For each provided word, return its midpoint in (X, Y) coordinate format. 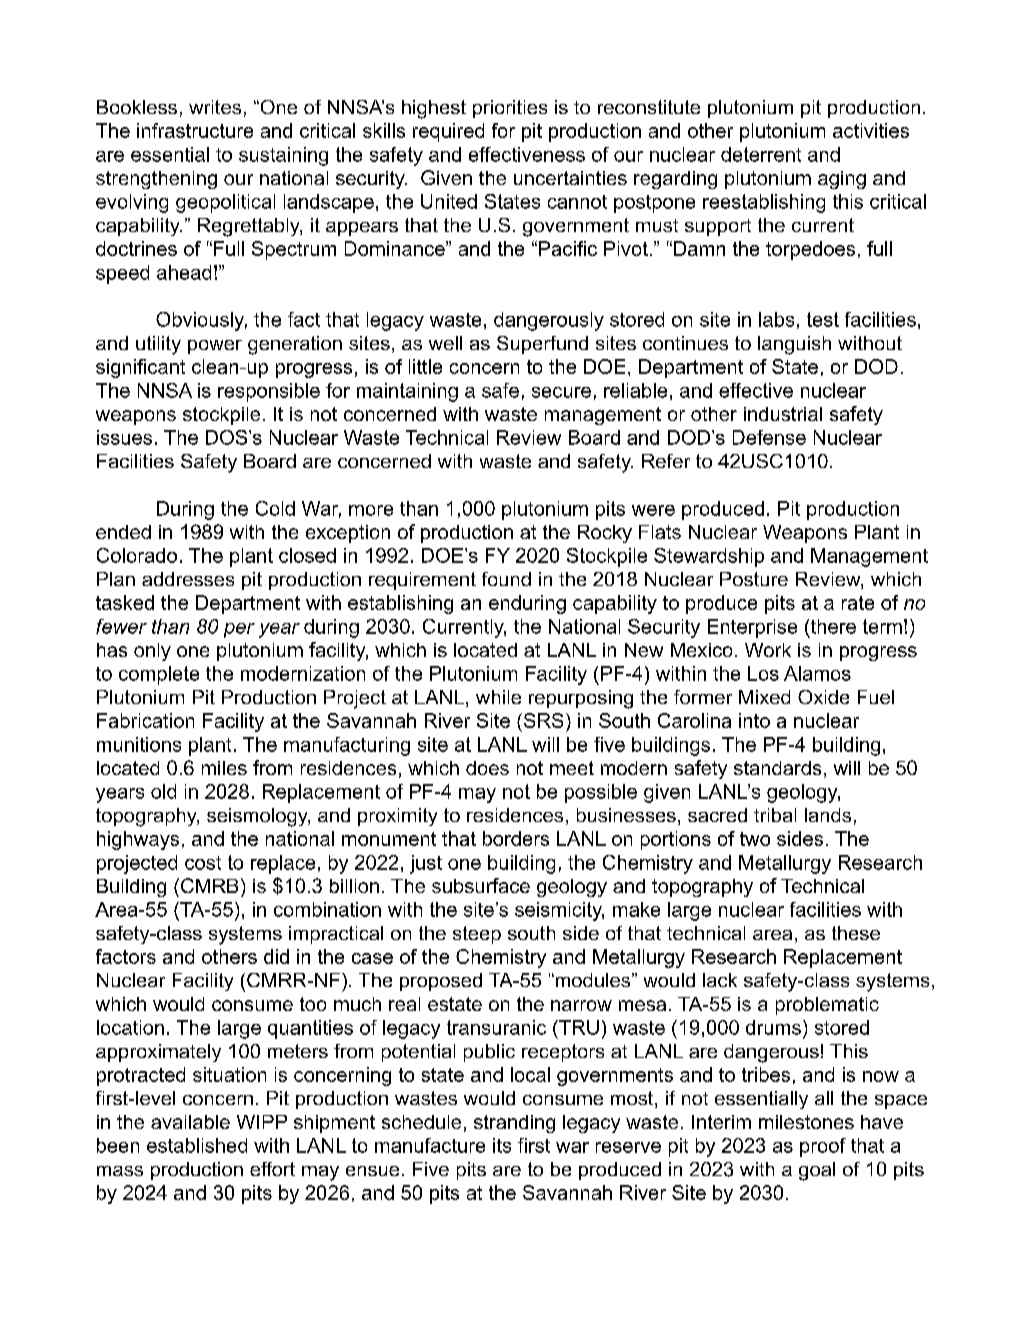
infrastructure (195, 130)
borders (516, 838)
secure (561, 392)
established (197, 1145)
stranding (514, 1124)
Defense (769, 437)
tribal (775, 815)
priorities (510, 109)
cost (203, 863)
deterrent (761, 154)
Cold (275, 508)
